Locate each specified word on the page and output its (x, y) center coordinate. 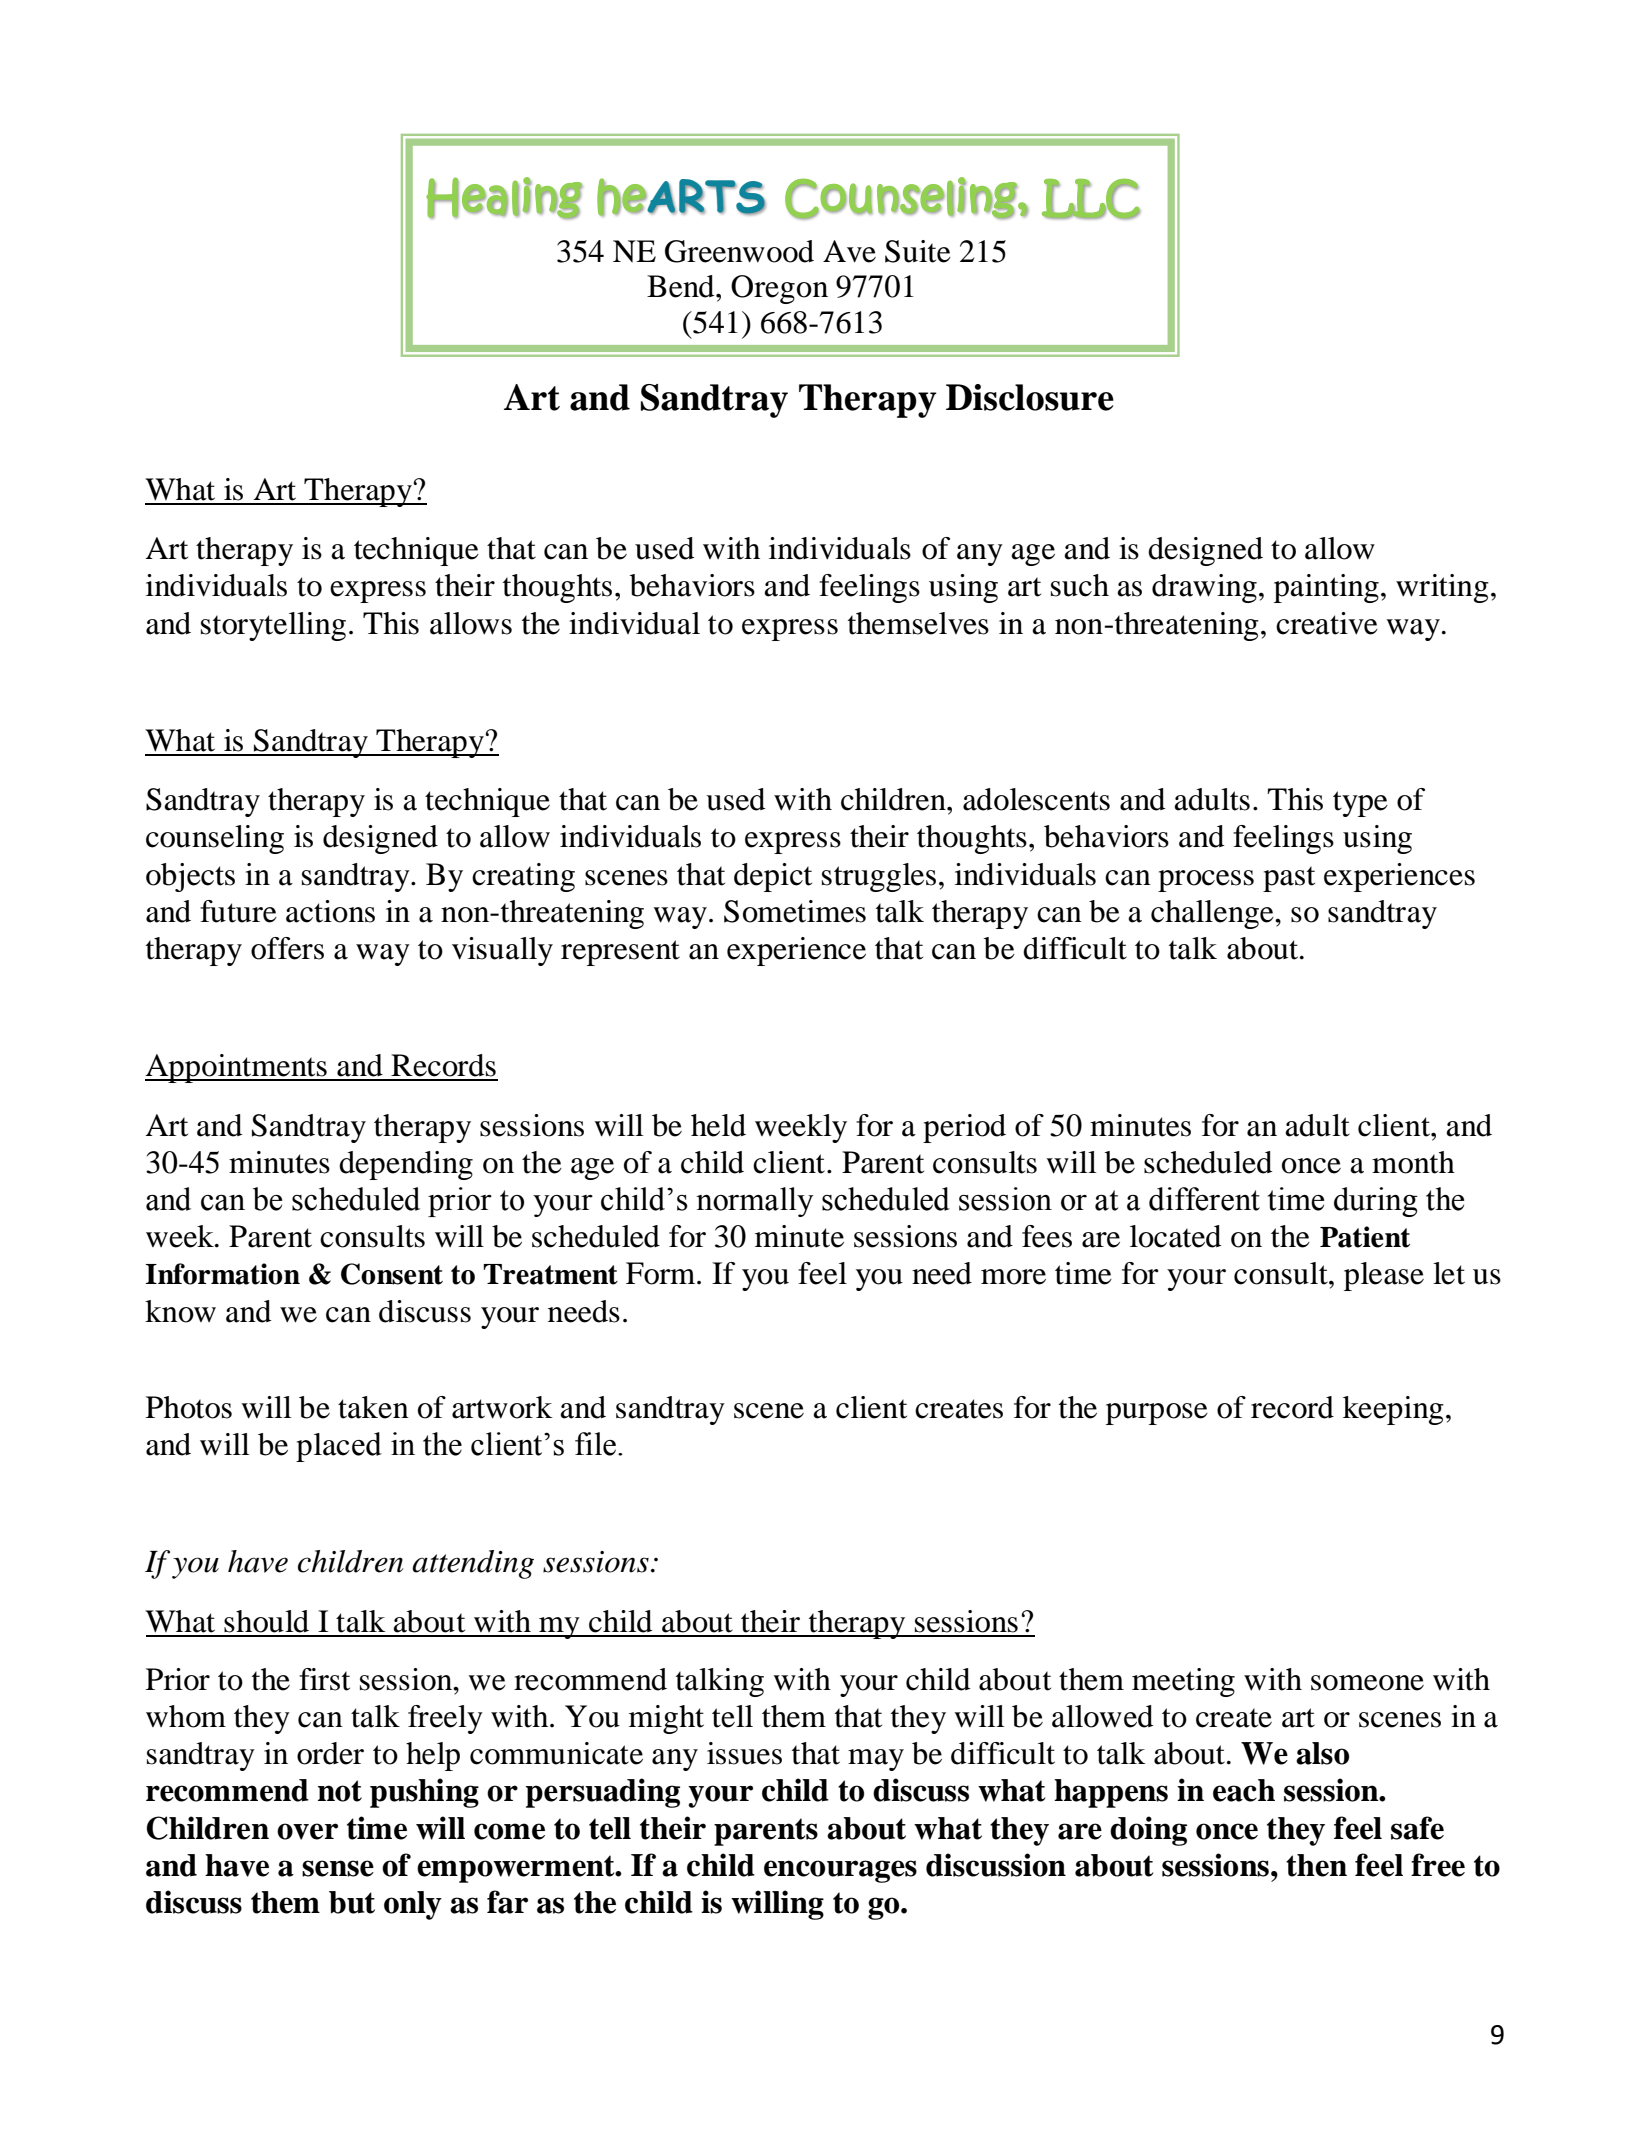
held (718, 1125)
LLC (1091, 199)
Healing (504, 198)
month (1413, 1162)
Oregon (779, 289)
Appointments (237, 1068)
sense (338, 1868)
